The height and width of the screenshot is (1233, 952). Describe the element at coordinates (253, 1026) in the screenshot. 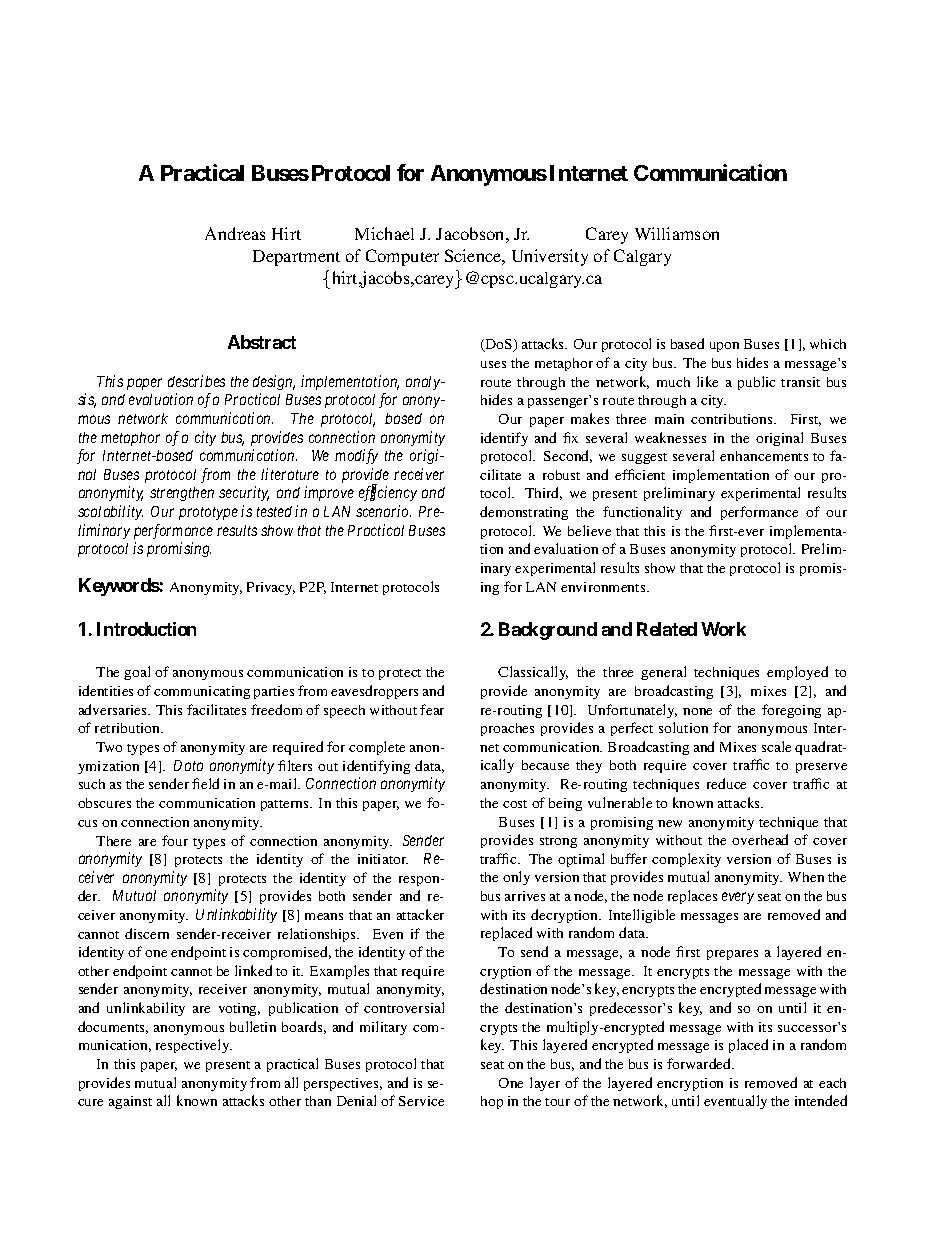

I see `bulletin` at that location.
